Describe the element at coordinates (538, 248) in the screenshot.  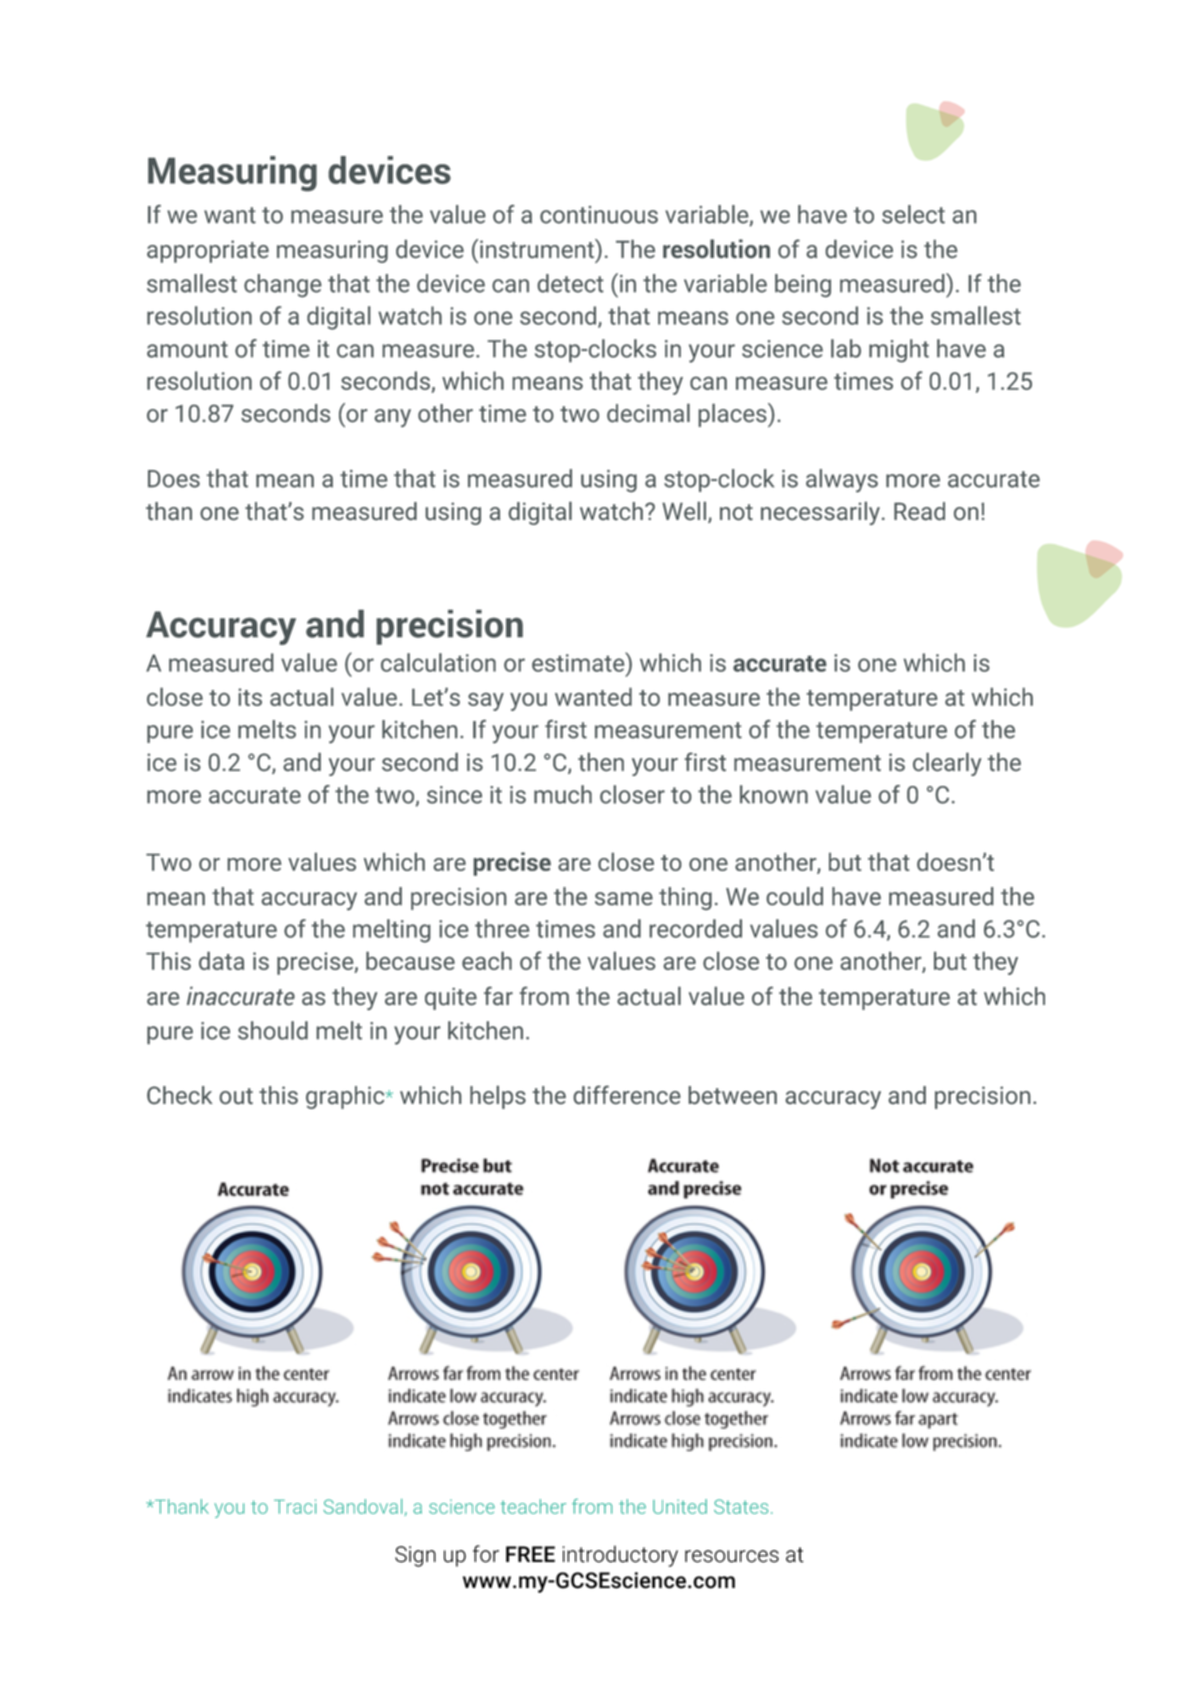
I see `instrument` at that location.
